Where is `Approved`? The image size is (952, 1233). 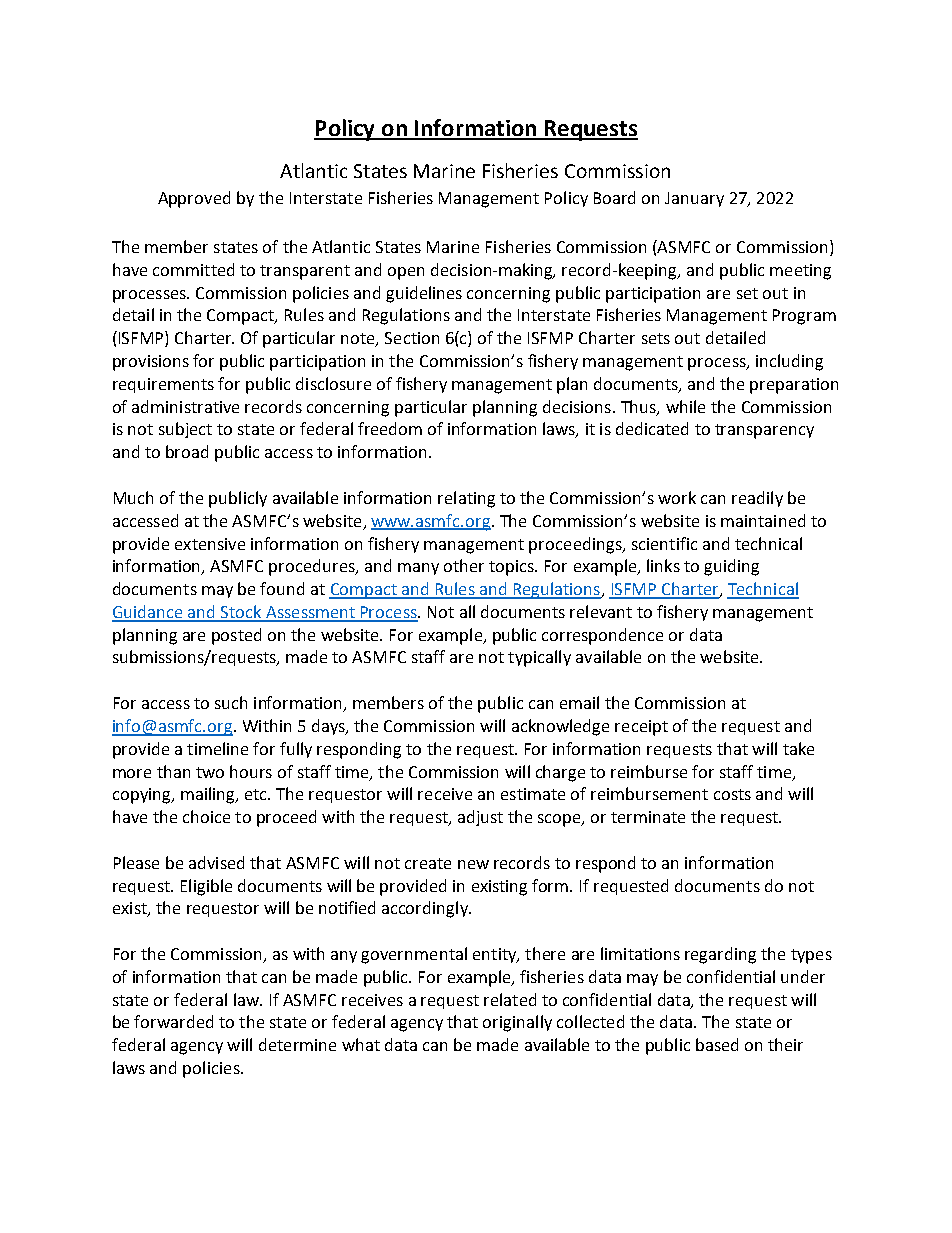 Approved is located at coordinates (194, 199).
